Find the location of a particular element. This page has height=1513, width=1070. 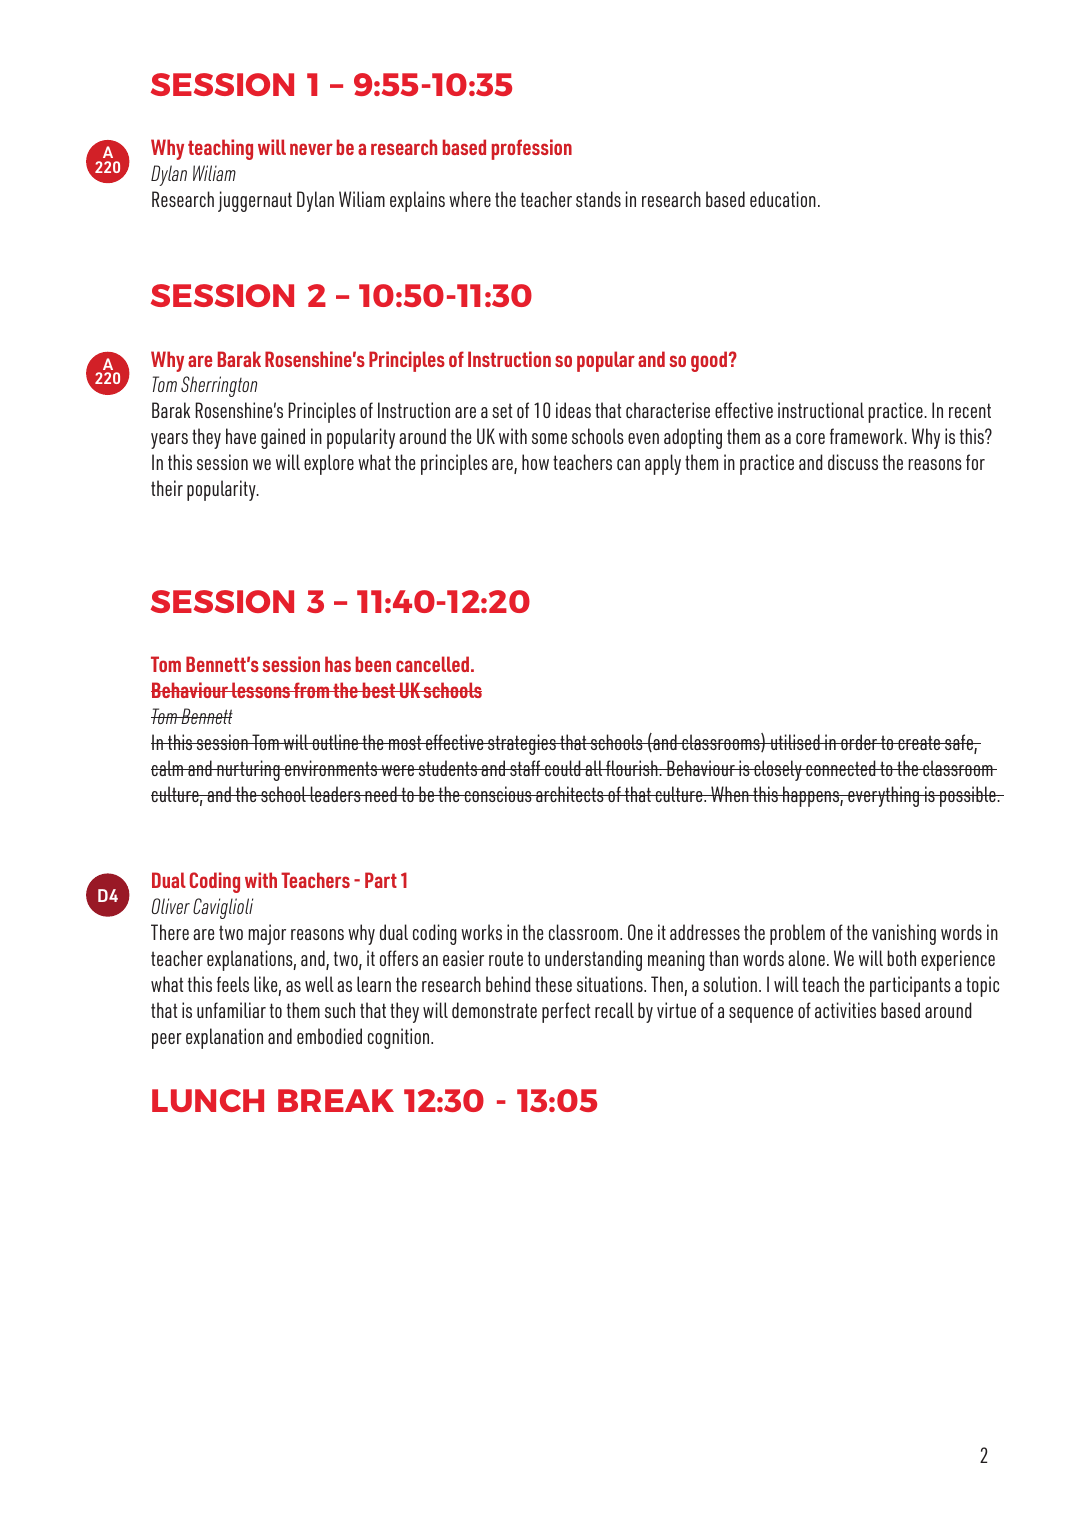

juggernaut is located at coordinates (255, 201).
